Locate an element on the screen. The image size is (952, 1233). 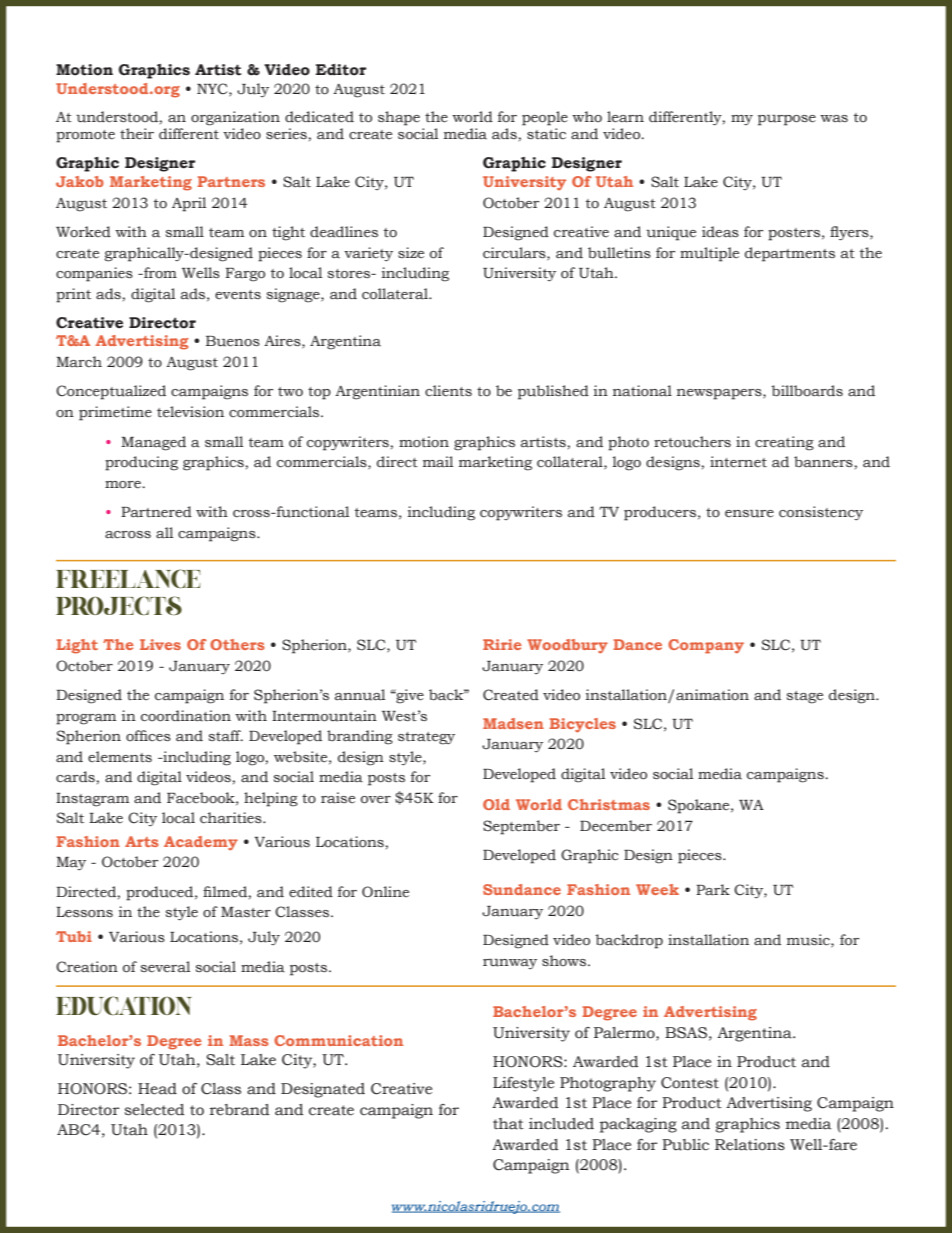
purpose is located at coordinates (787, 120).
